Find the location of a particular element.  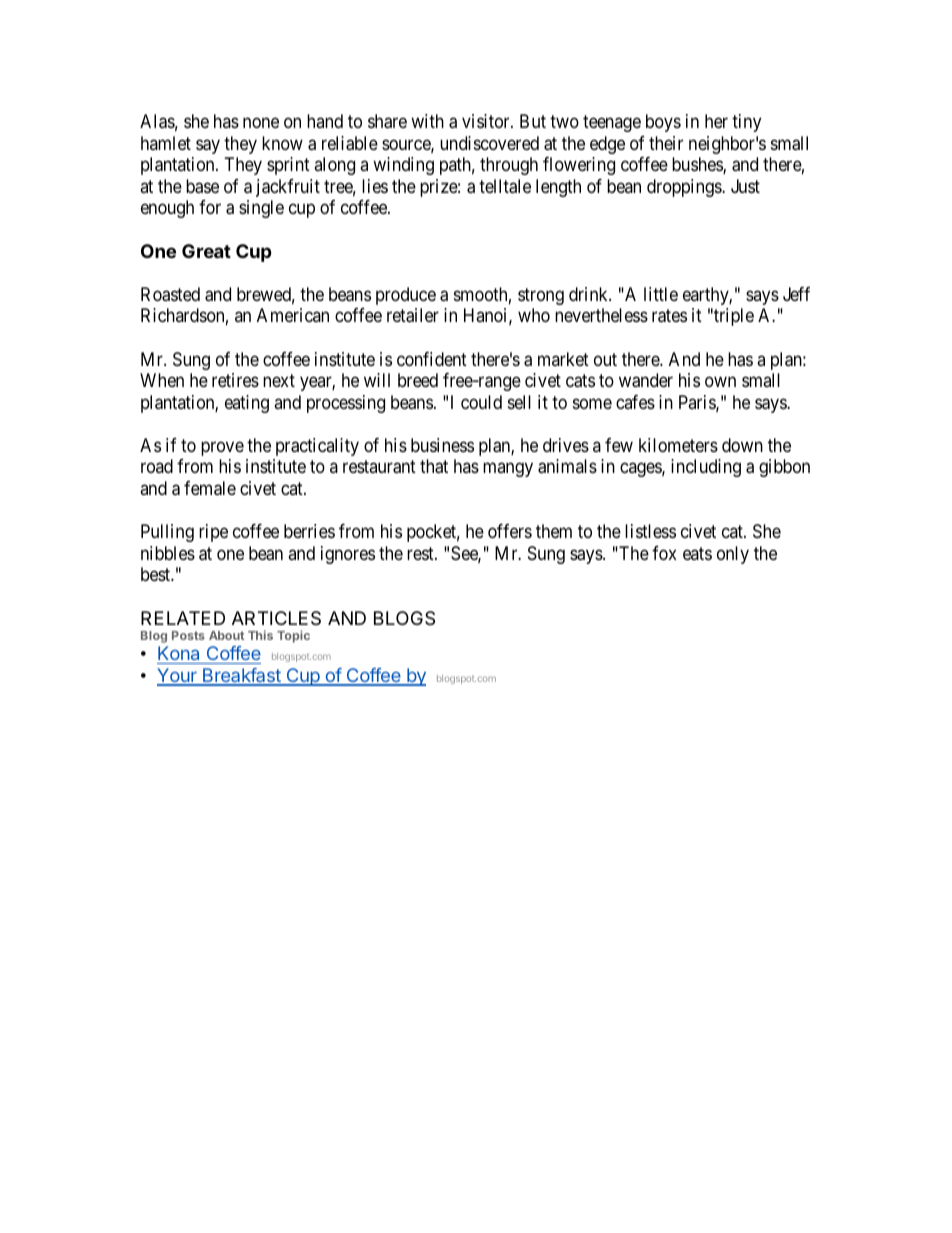

none is located at coordinates (261, 123).
